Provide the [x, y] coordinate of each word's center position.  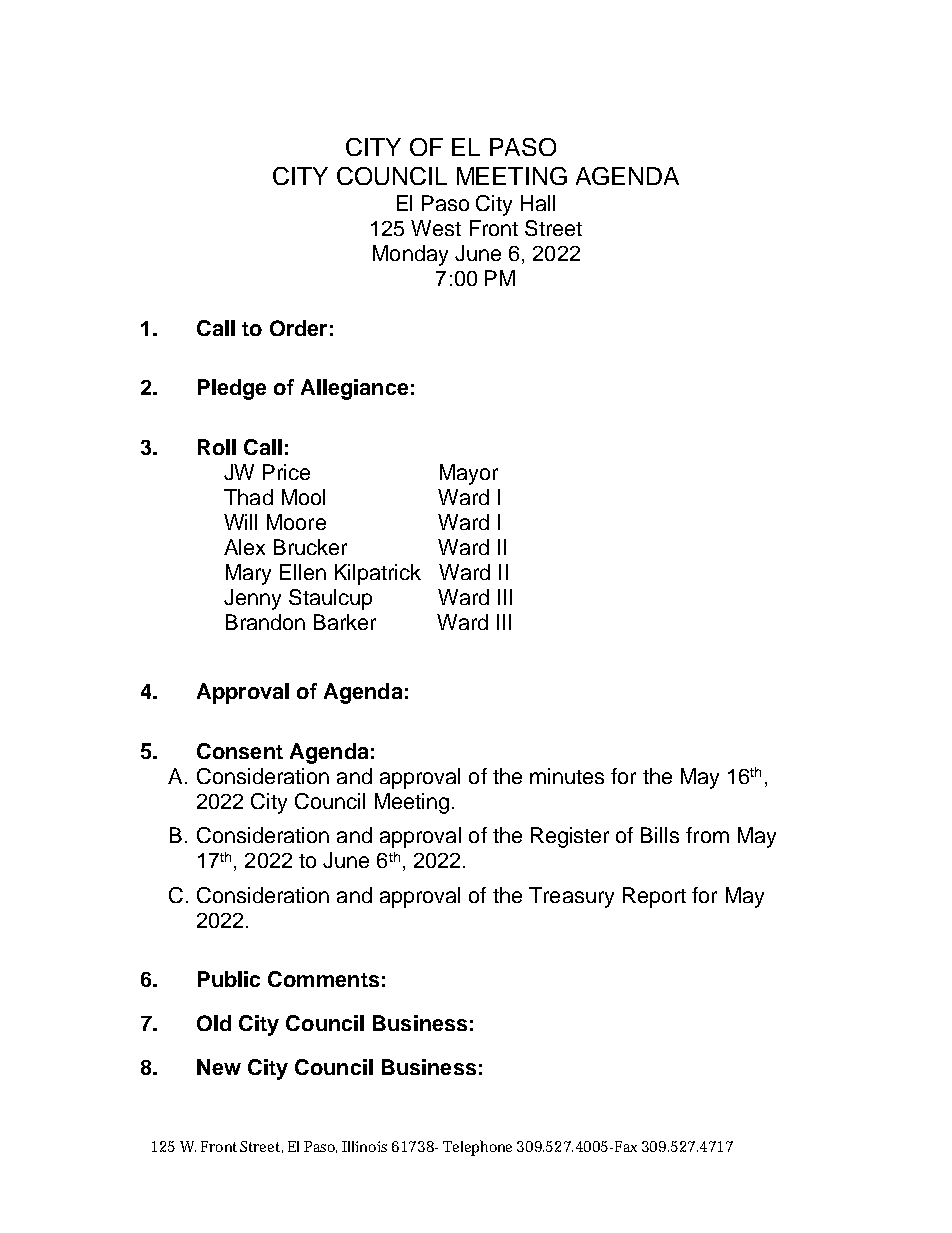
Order [298, 328]
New [219, 1067]
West [436, 228]
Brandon [265, 622]
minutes [567, 776]
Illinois [364, 1146]
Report [654, 897]
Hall [538, 203]
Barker [345, 622]
